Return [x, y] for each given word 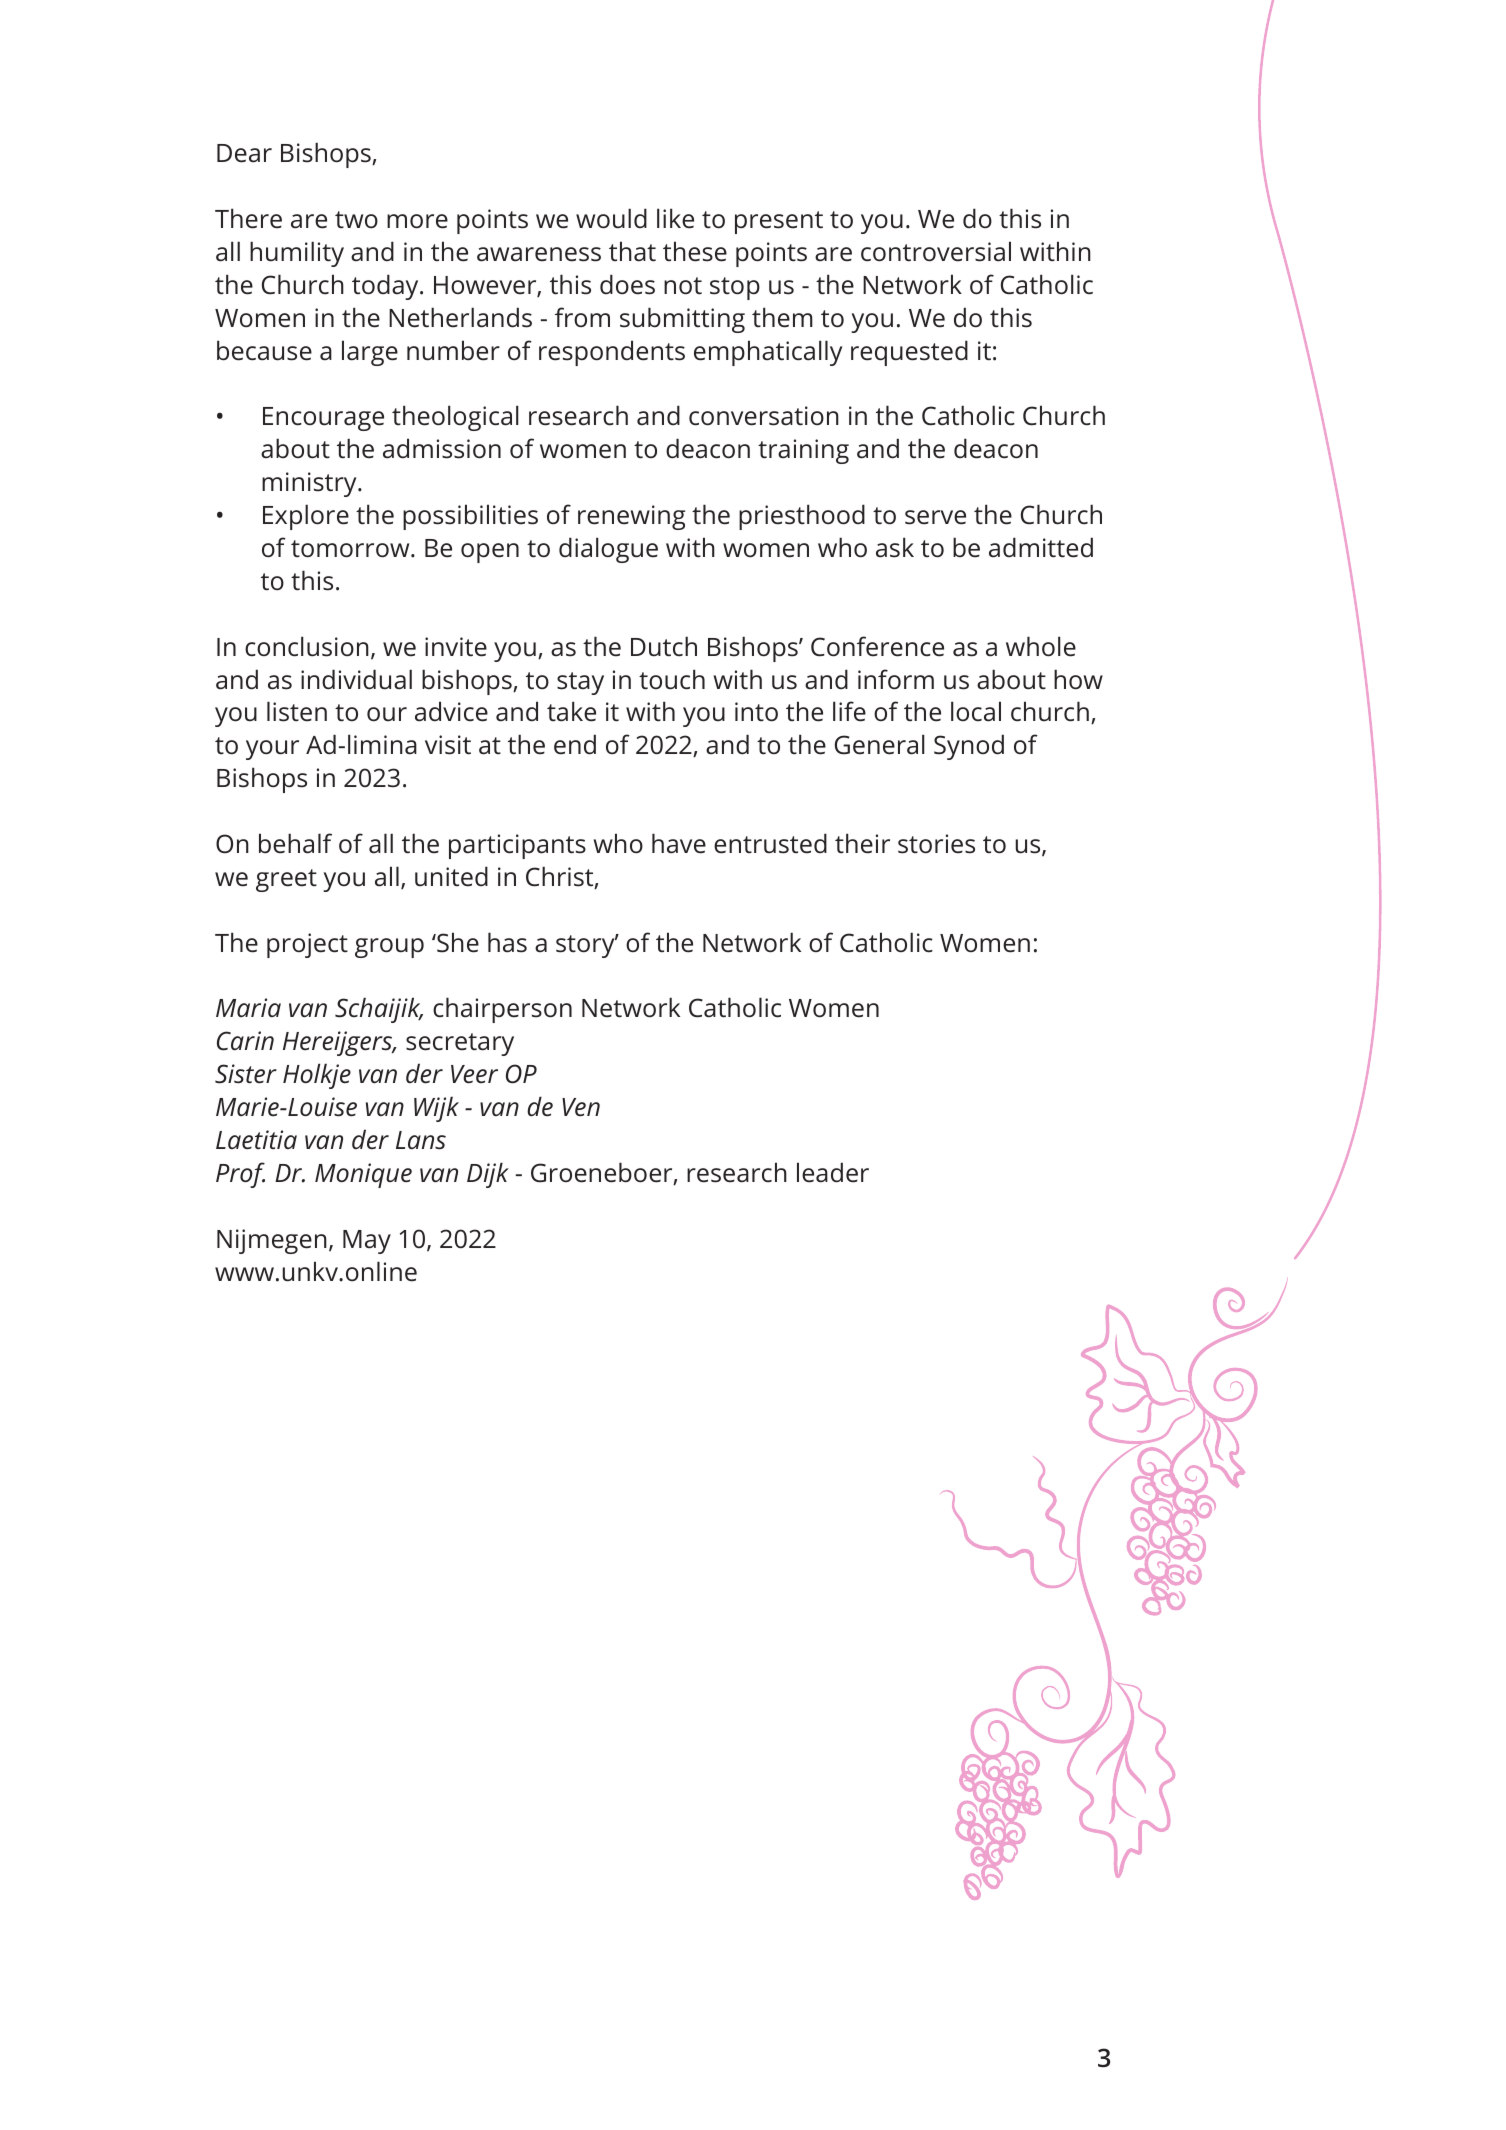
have [679, 843]
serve [935, 517]
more [417, 221]
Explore [306, 517]
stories [936, 844]
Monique [363, 1175]
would [611, 218]
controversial [936, 251]
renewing [631, 517]
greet [286, 880]
